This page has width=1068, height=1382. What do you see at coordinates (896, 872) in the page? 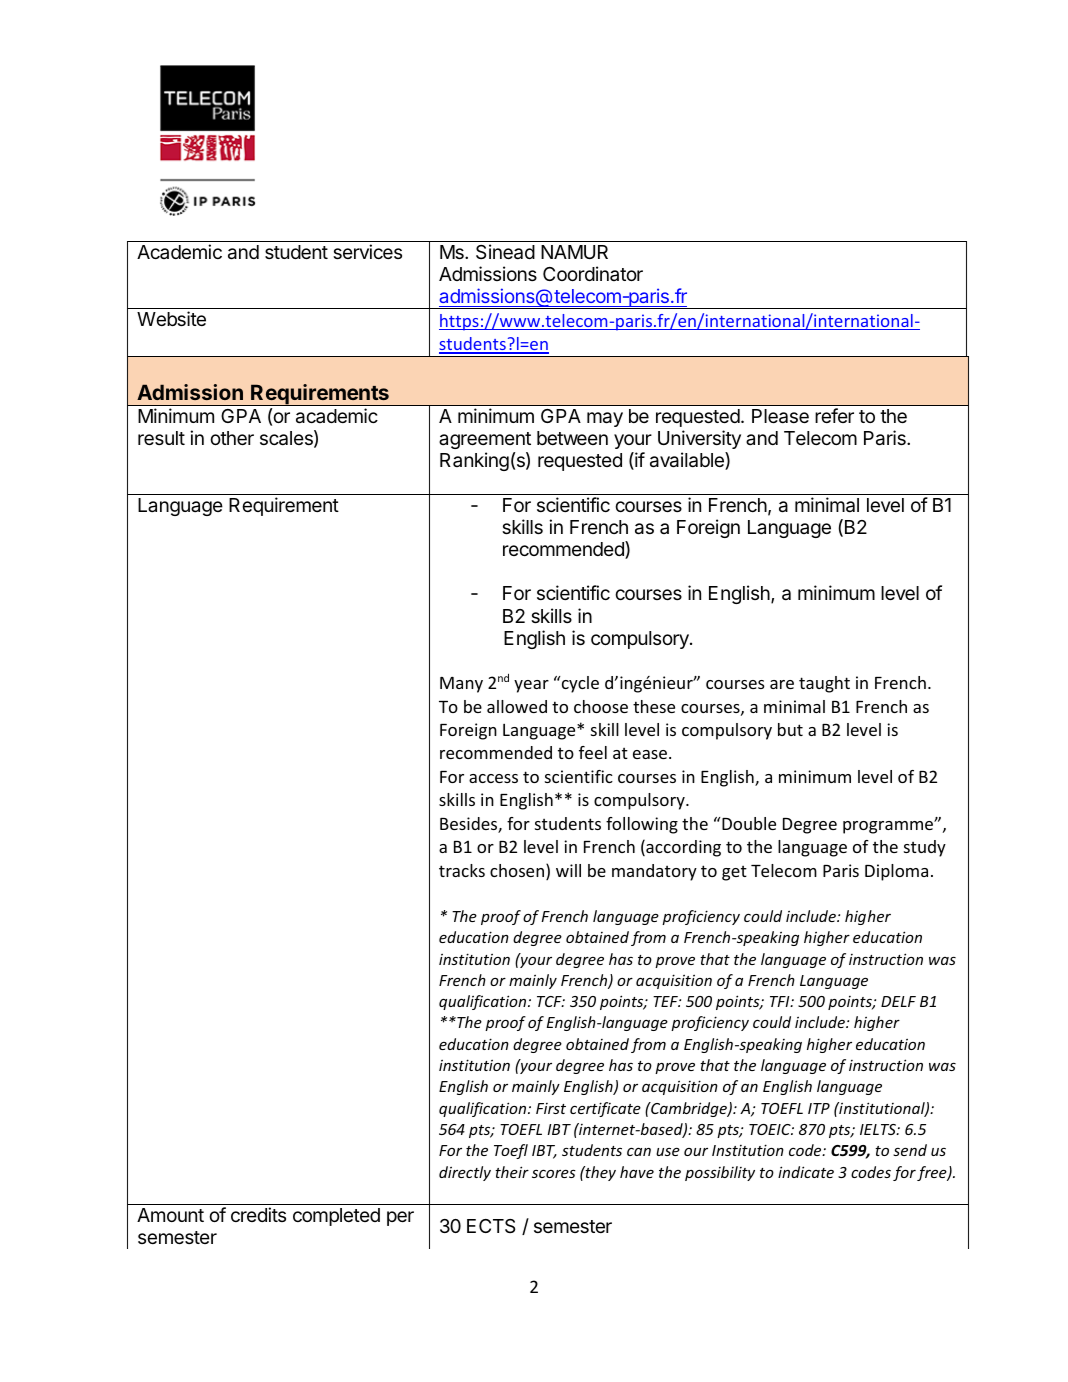
I see `Diploma` at bounding box center [896, 872].
